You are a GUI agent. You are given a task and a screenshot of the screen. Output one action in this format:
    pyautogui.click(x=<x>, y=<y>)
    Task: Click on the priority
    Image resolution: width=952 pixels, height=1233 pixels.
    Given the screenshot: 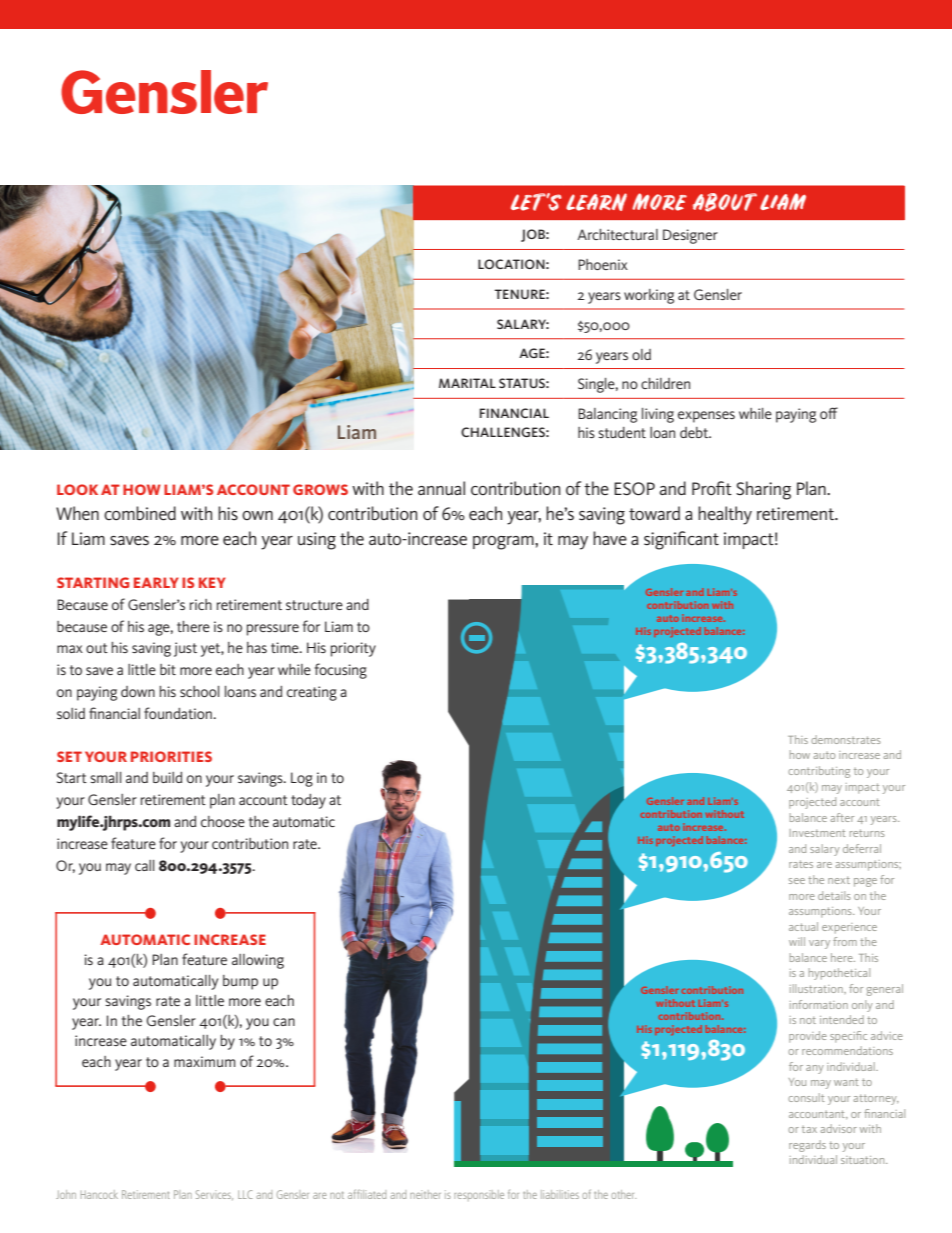 What is the action you would take?
    pyautogui.click(x=353, y=649)
